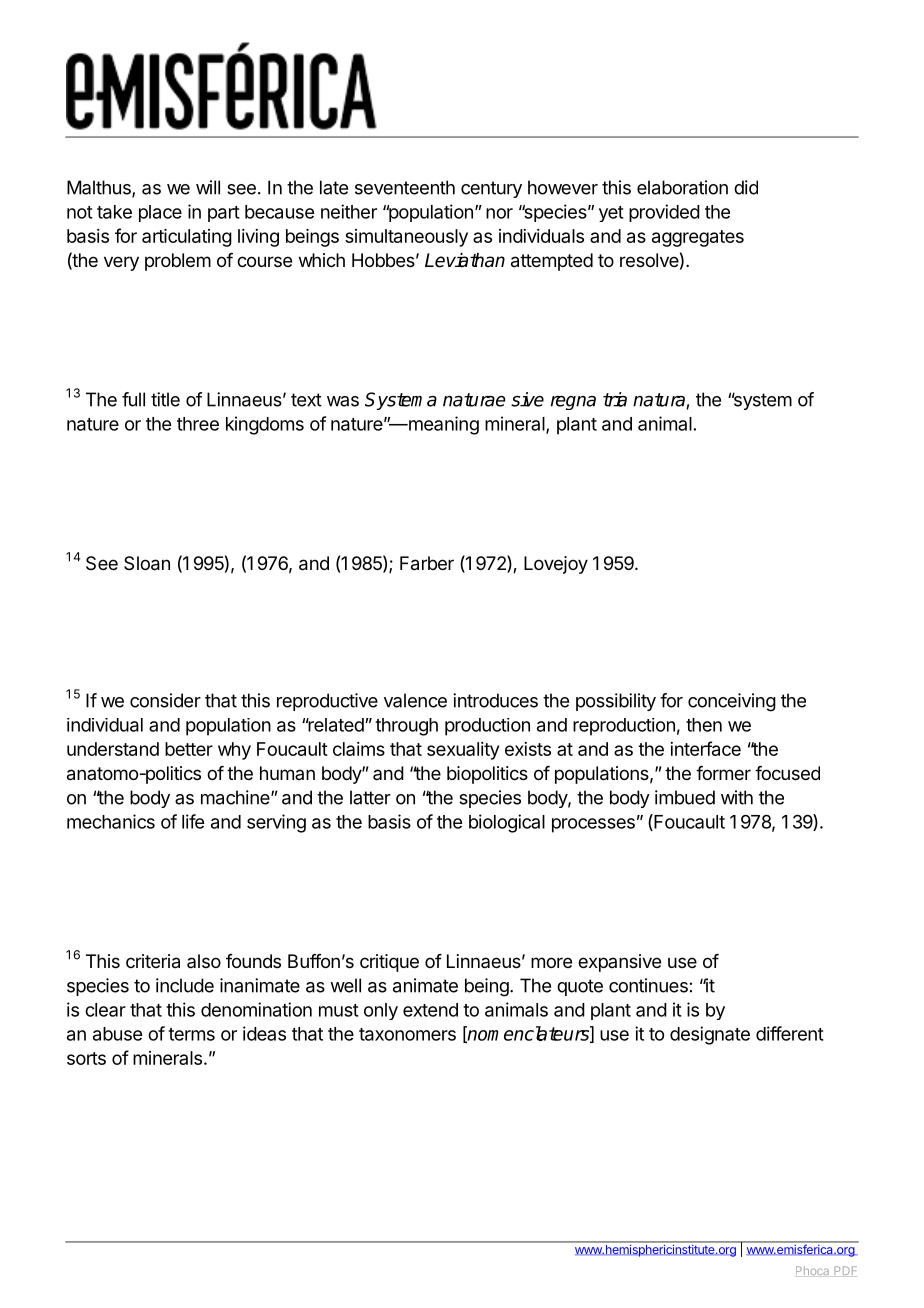 This screenshot has height=1308, width=924. I want to click on criteria, so click(153, 961).
